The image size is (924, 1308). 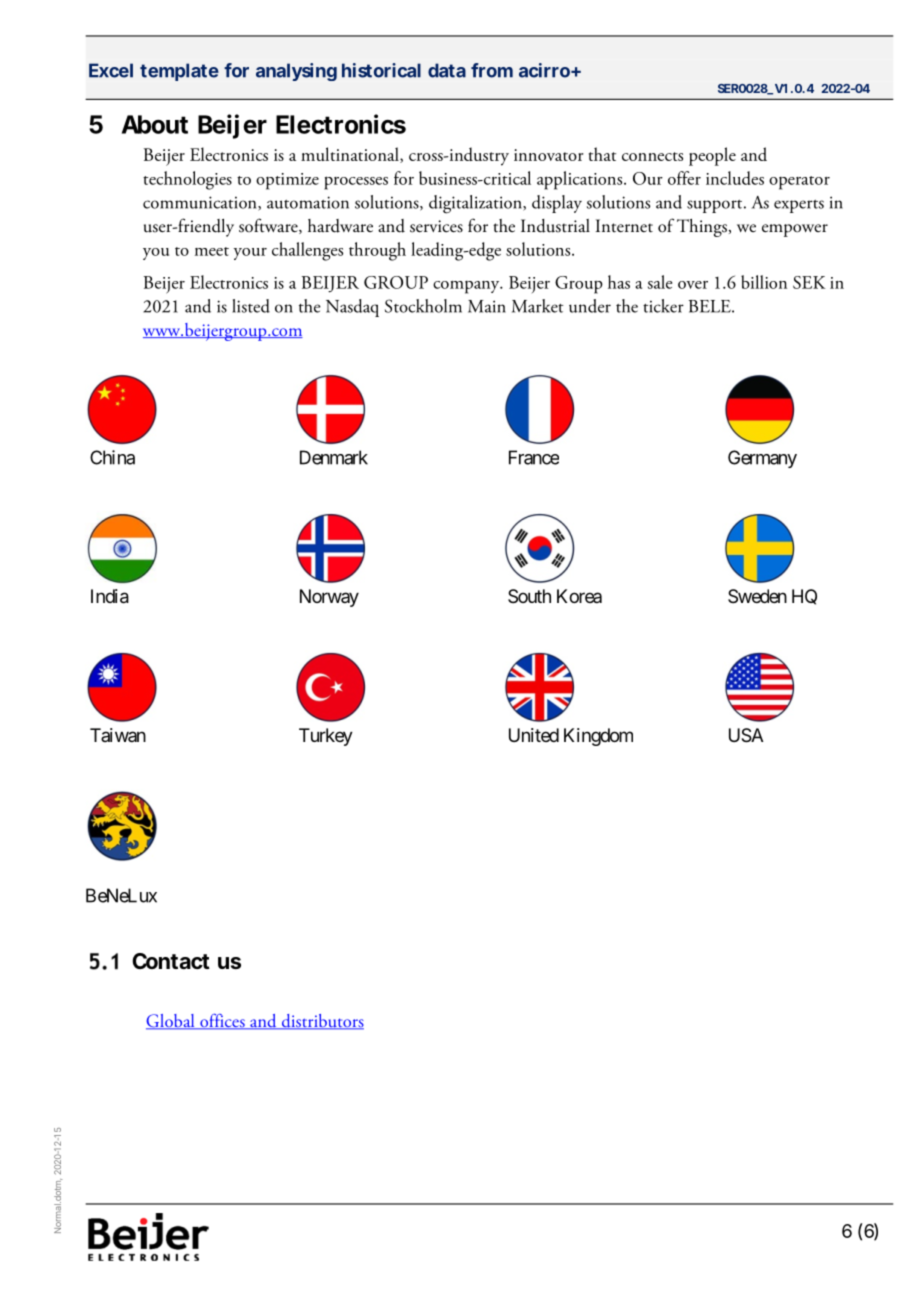 I want to click on USA, so click(x=746, y=735).
